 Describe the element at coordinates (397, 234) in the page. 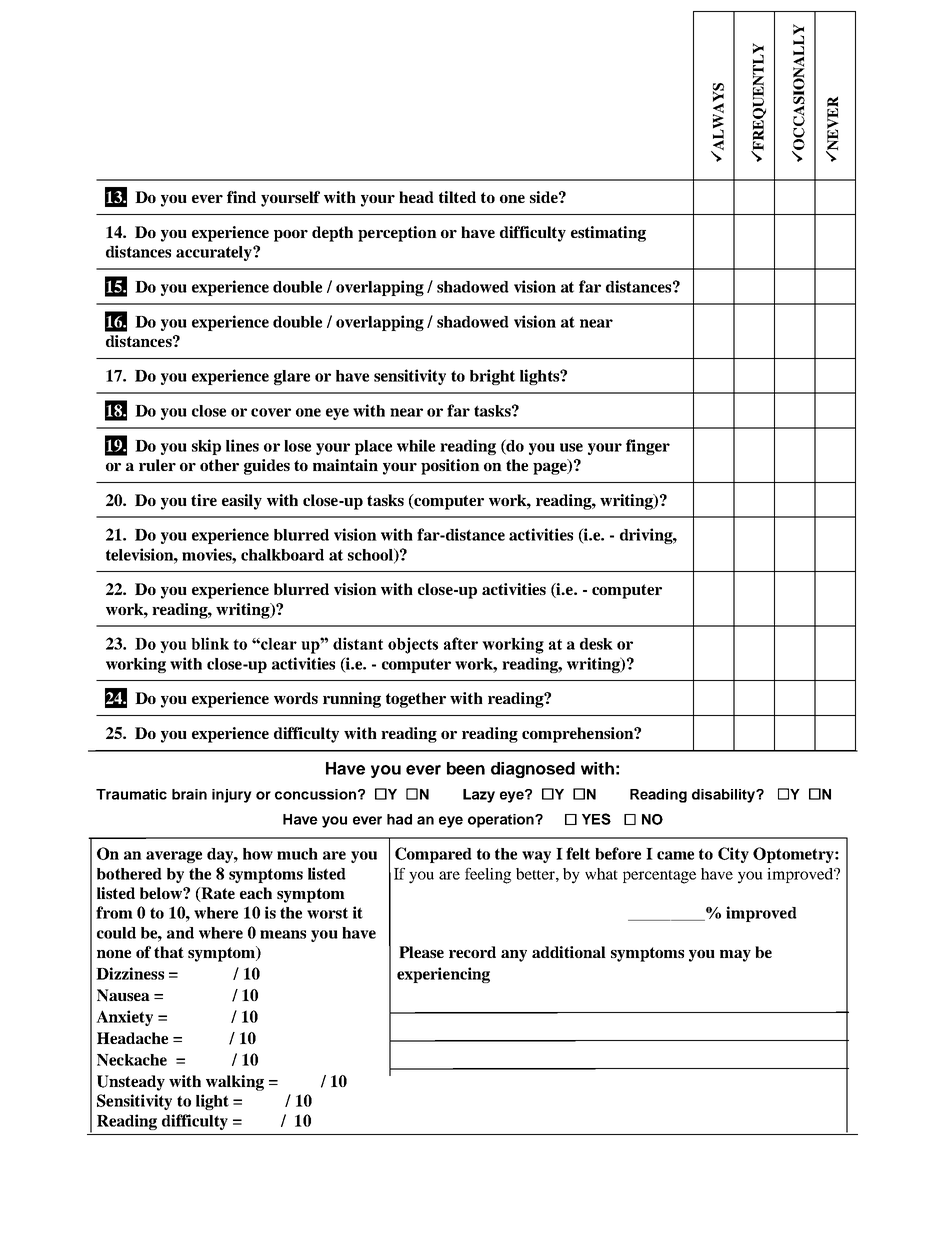

I see `perception` at that location.
